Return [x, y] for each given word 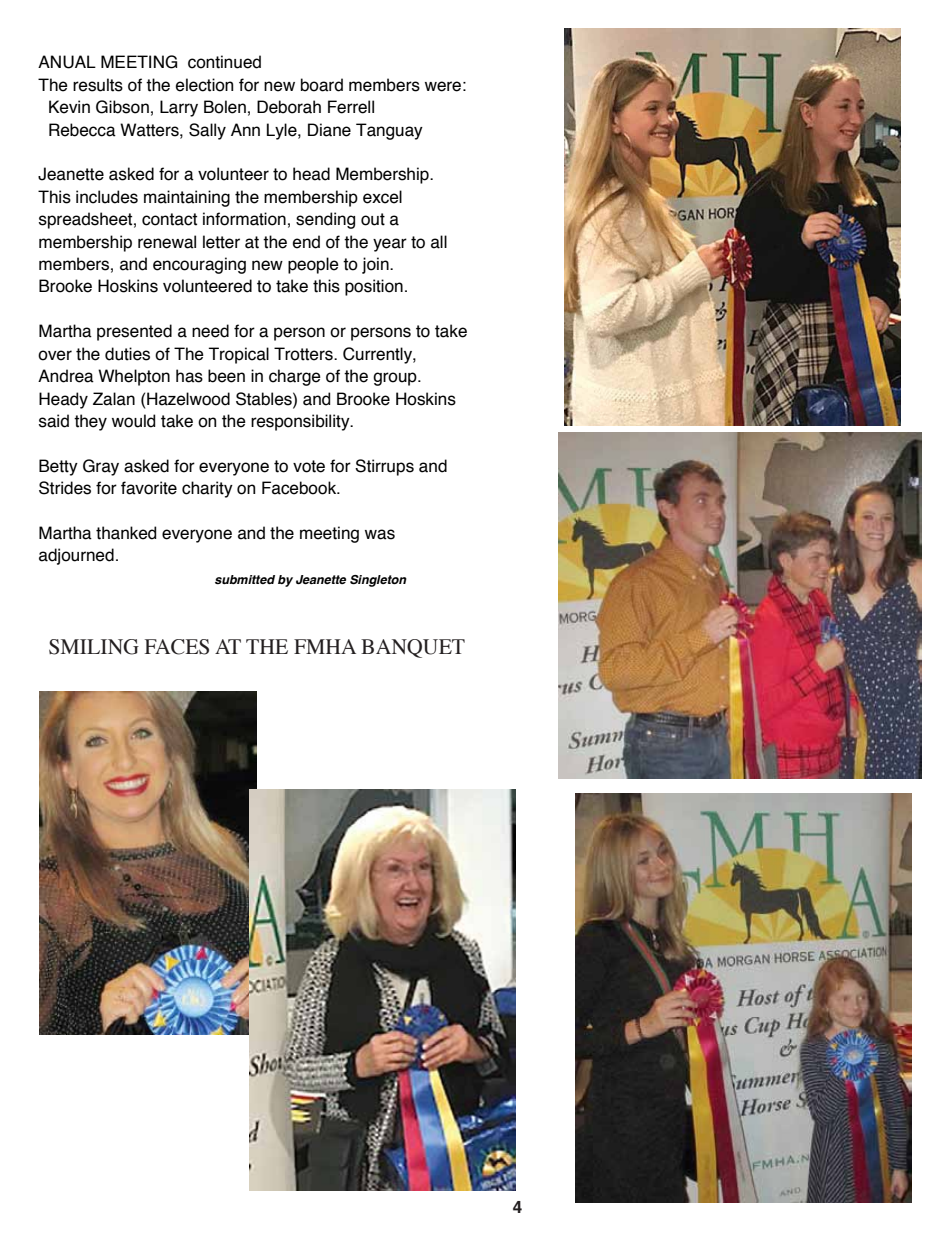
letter [221, 242]
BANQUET [413, 648]
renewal [167, 242]
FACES [177, 647]
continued [224, 62]
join [376, 265]
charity [207, 489]
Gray [101, 467]
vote [309, 466]
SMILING [94, 647]
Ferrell [351, 107]
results [98, 85]
